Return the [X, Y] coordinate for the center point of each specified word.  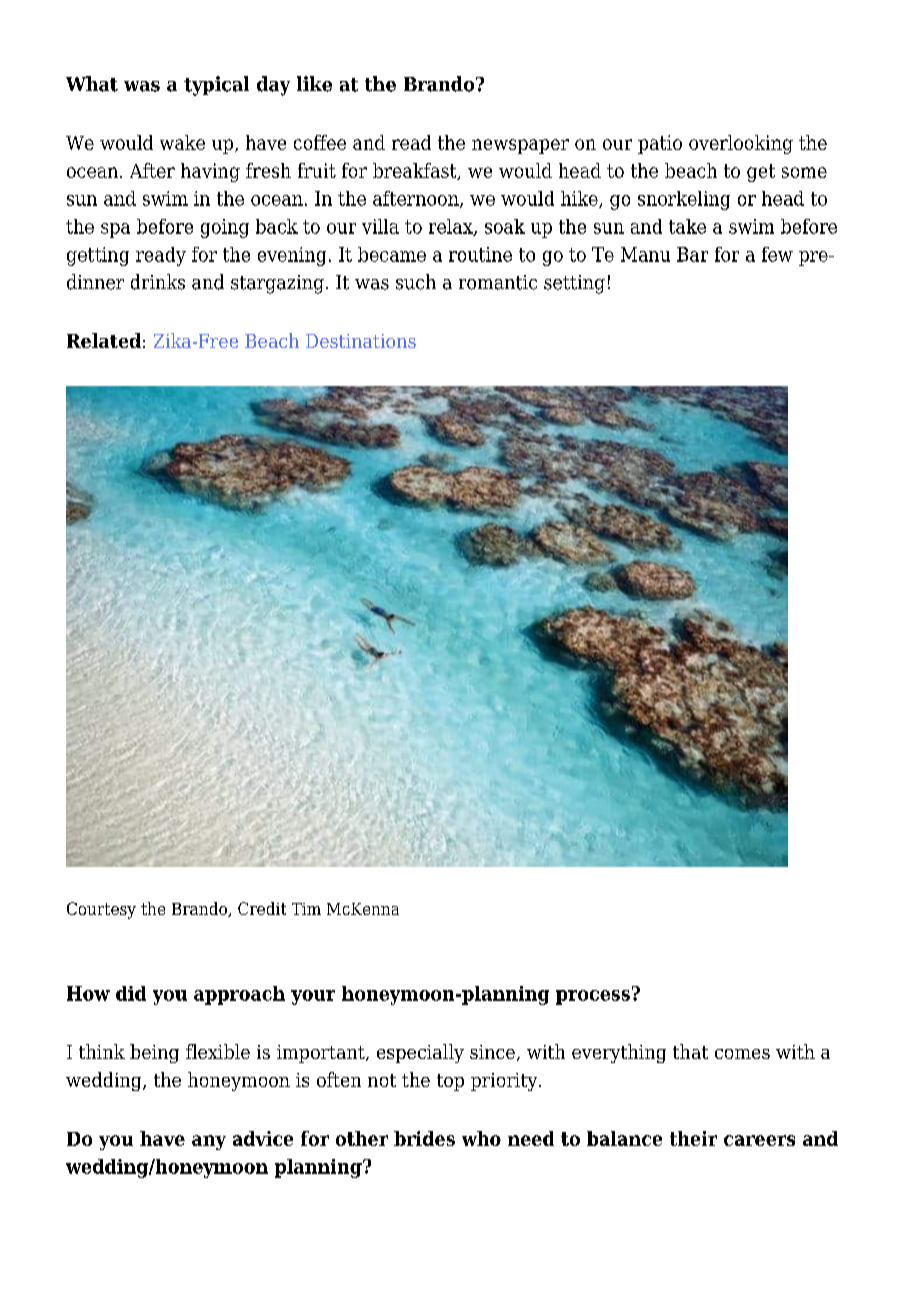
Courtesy [101, 910]
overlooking [741, 144]
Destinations [361, 341]
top [450, 1082]
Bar [692, 254]
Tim [306, 909]
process [593, 997]
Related [104, 340]
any [209, 1142]
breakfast [416, 171]
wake [182, 142]
